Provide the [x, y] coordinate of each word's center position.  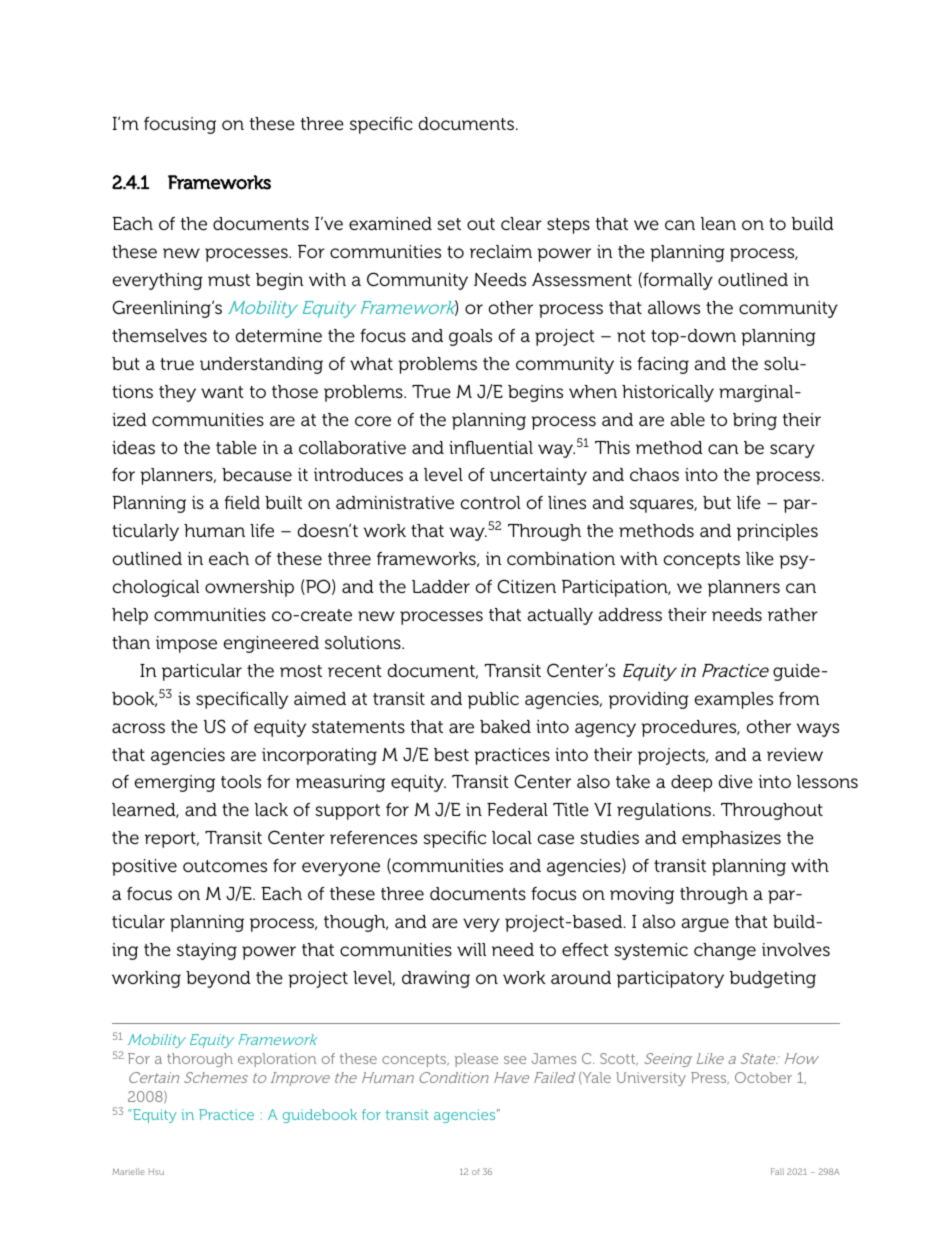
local [512, 838]
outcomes [225, 866]
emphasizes [731, 839]
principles [777, 532]
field [242, 502]
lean [718, 223]
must [229, 280]
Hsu [156, 1171]
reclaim [501, 252]
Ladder [441, 586]
